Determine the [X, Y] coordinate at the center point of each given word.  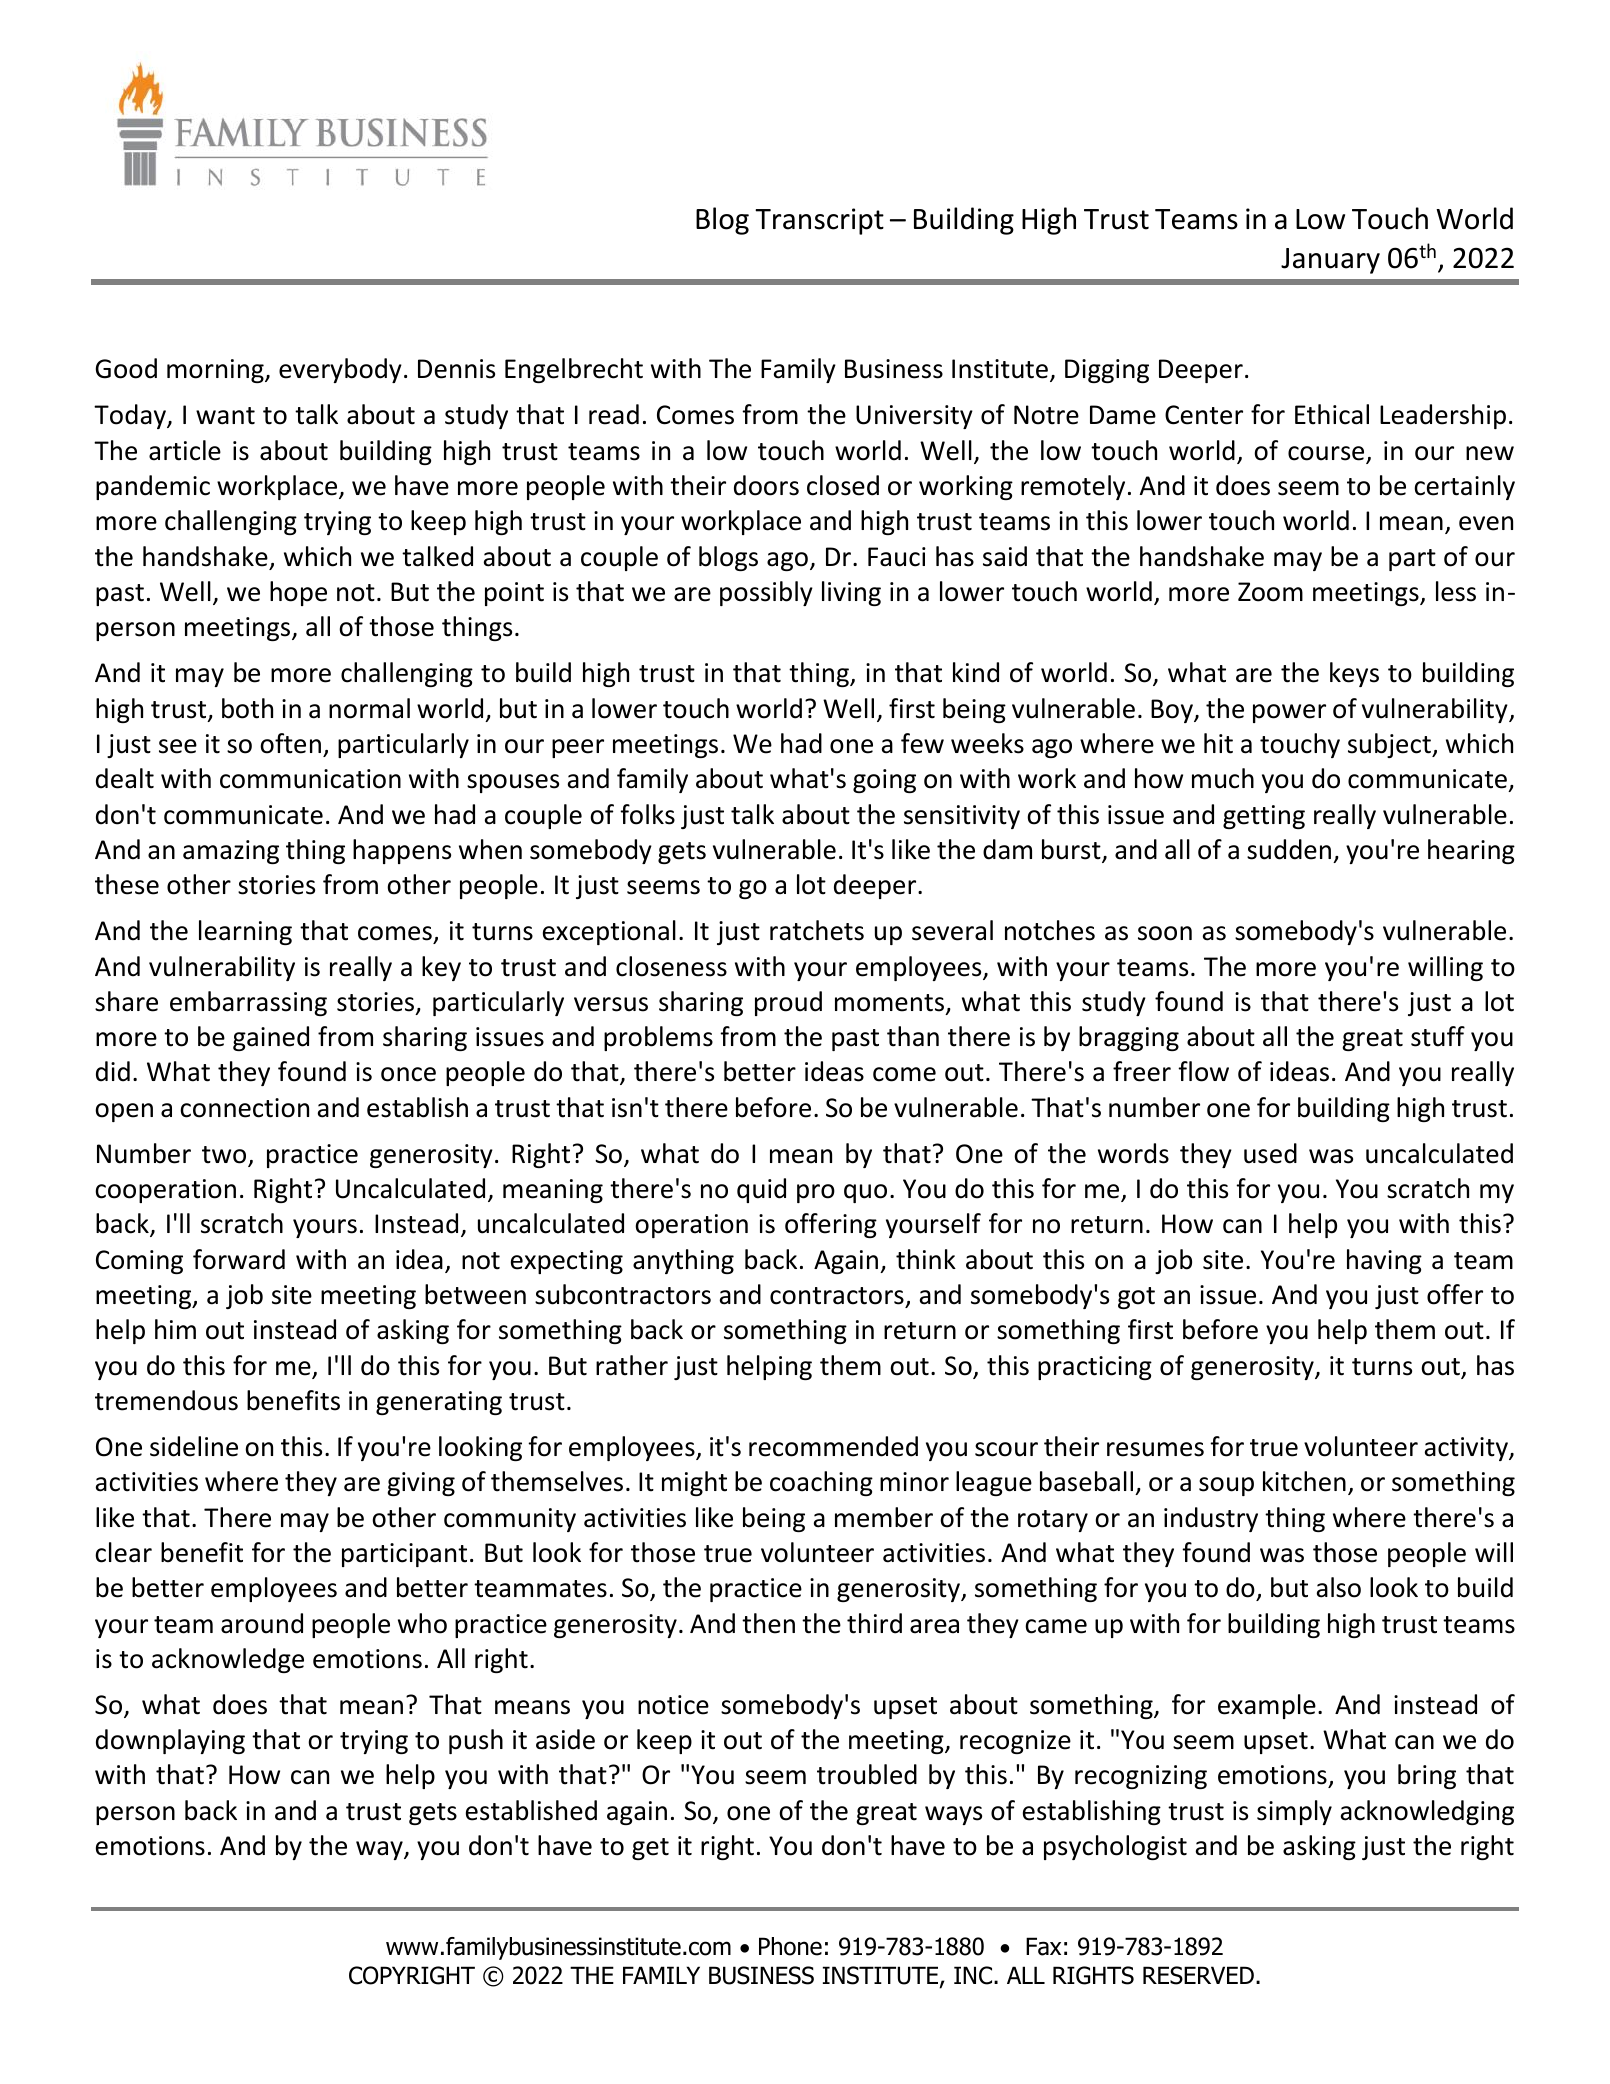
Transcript [819, 221]
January [1330, 261]
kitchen [1304, 1481]
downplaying [170, 1741]
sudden [1289, 849]
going [884, 781]
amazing [231, 852]
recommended [833, 1446]
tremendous [166, 1400]
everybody [340, 370]
